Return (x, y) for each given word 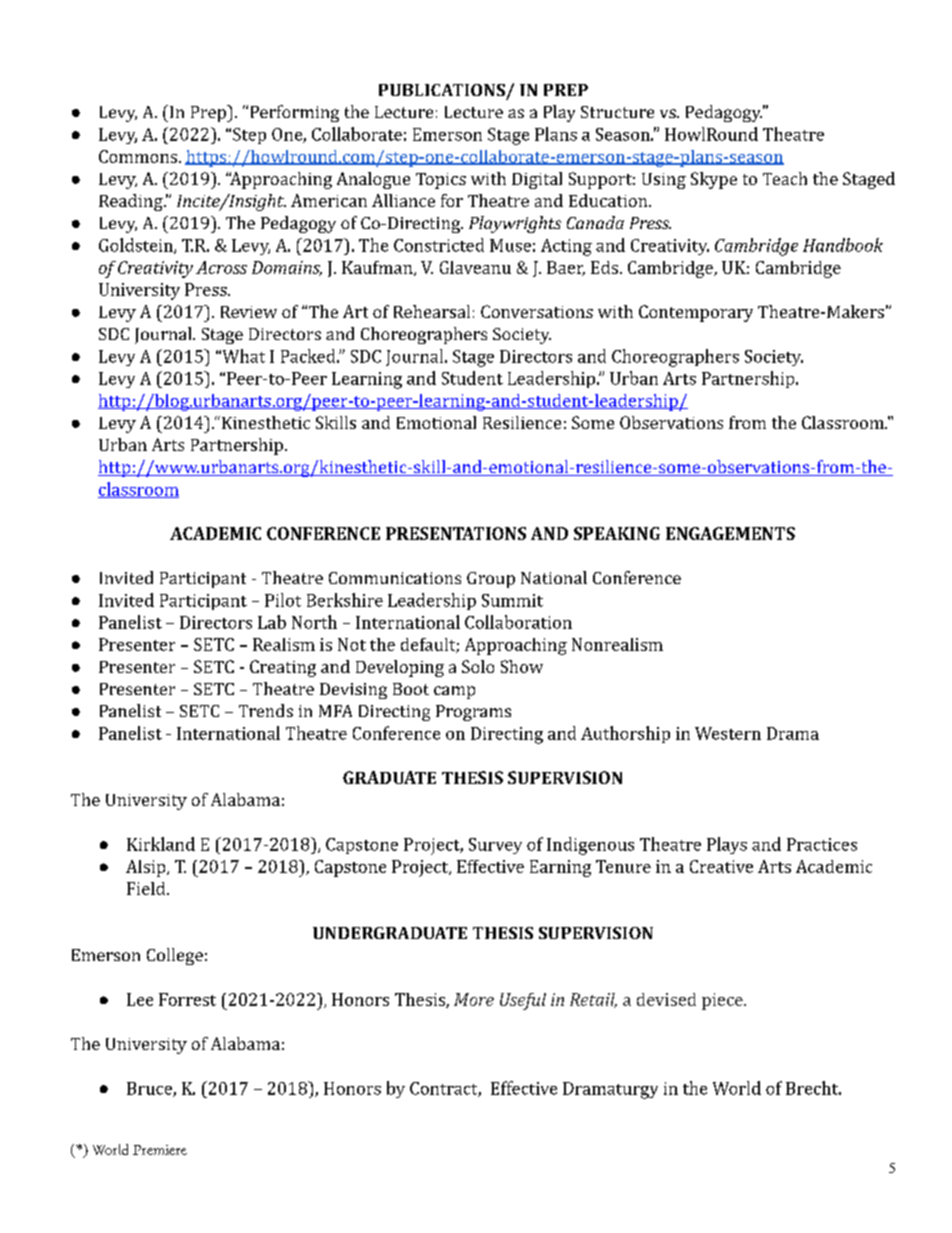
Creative (721, 866)
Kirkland (161, 844)
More (474, 999)
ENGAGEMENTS (730, 533)
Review (249, 312)
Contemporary (696, 313)
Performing (295, 113)
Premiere (160, 1150)
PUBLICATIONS (442, 90)
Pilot (283, 600)
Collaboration (518, 622)
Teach (785, 178)
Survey (495, 846)
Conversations (537, 311)
